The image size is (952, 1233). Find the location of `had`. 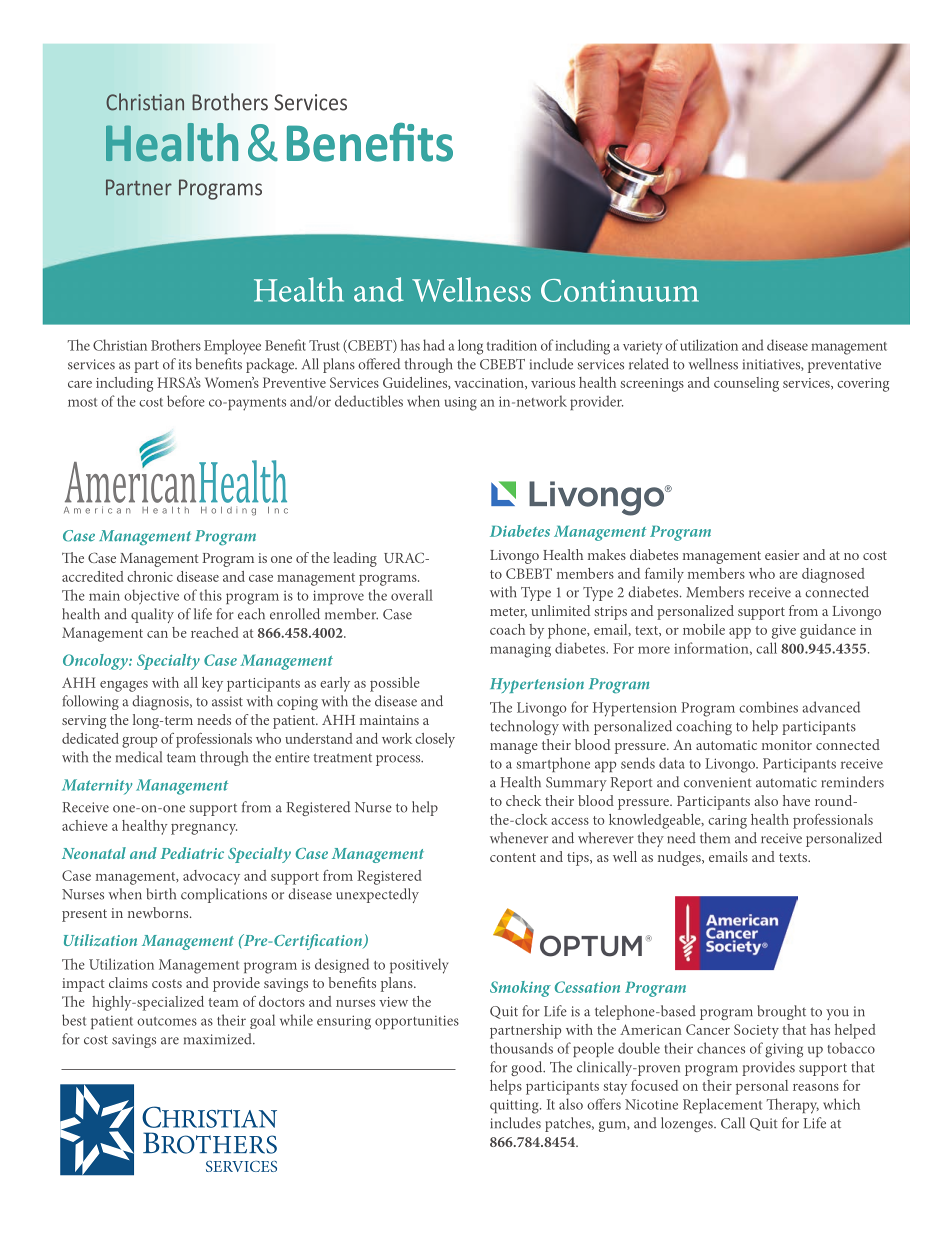

had is located at coordinates (434, 345).
